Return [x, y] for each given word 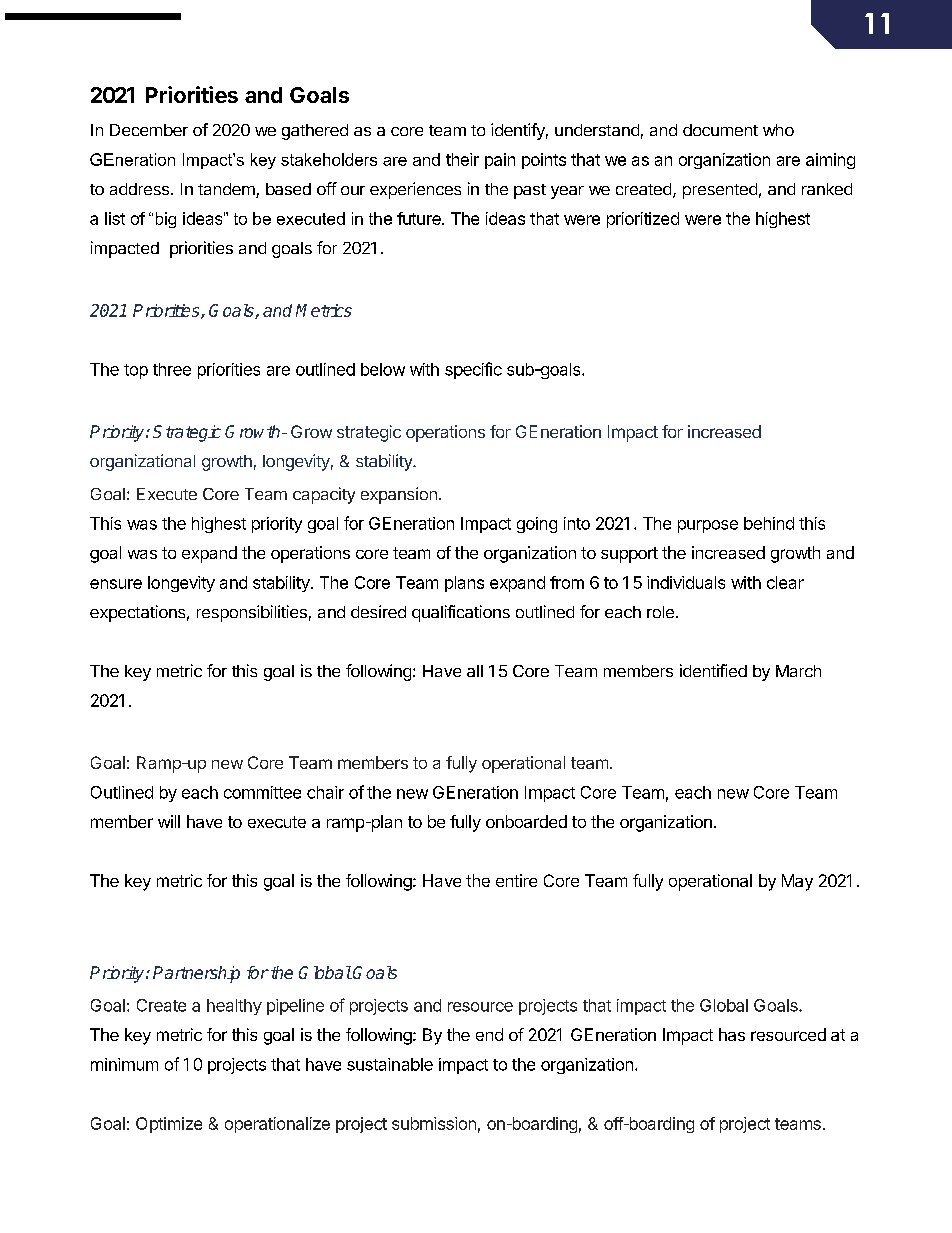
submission [434, 1123]
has [732, 1034]
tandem [227, 190]
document [720, 130]
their [462, 159]
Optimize [169, 1125]
